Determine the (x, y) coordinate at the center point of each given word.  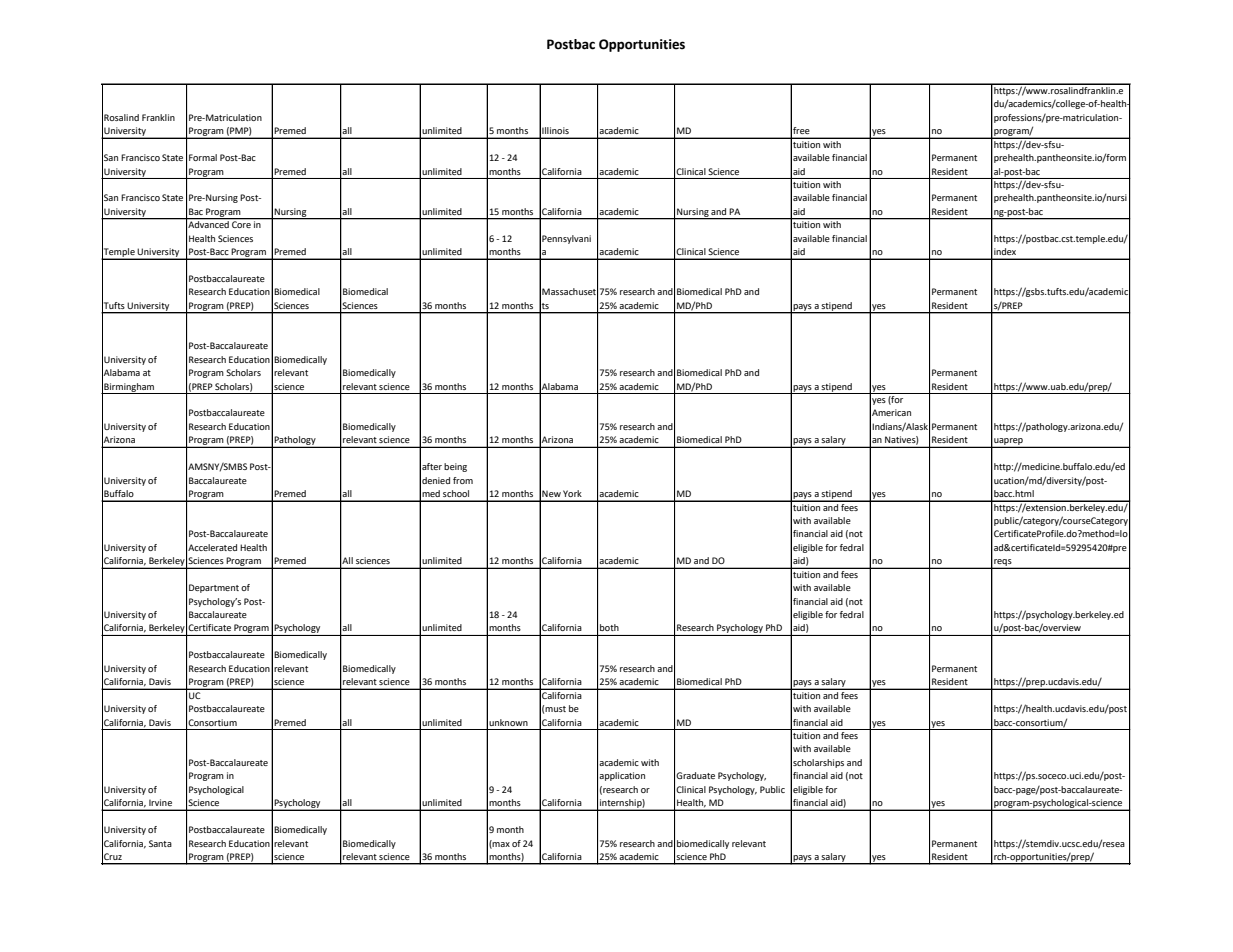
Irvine (160, 802)
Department (214, 588)
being (455, 467)
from (463, 480)
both (609, 627)
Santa (160, 843)
